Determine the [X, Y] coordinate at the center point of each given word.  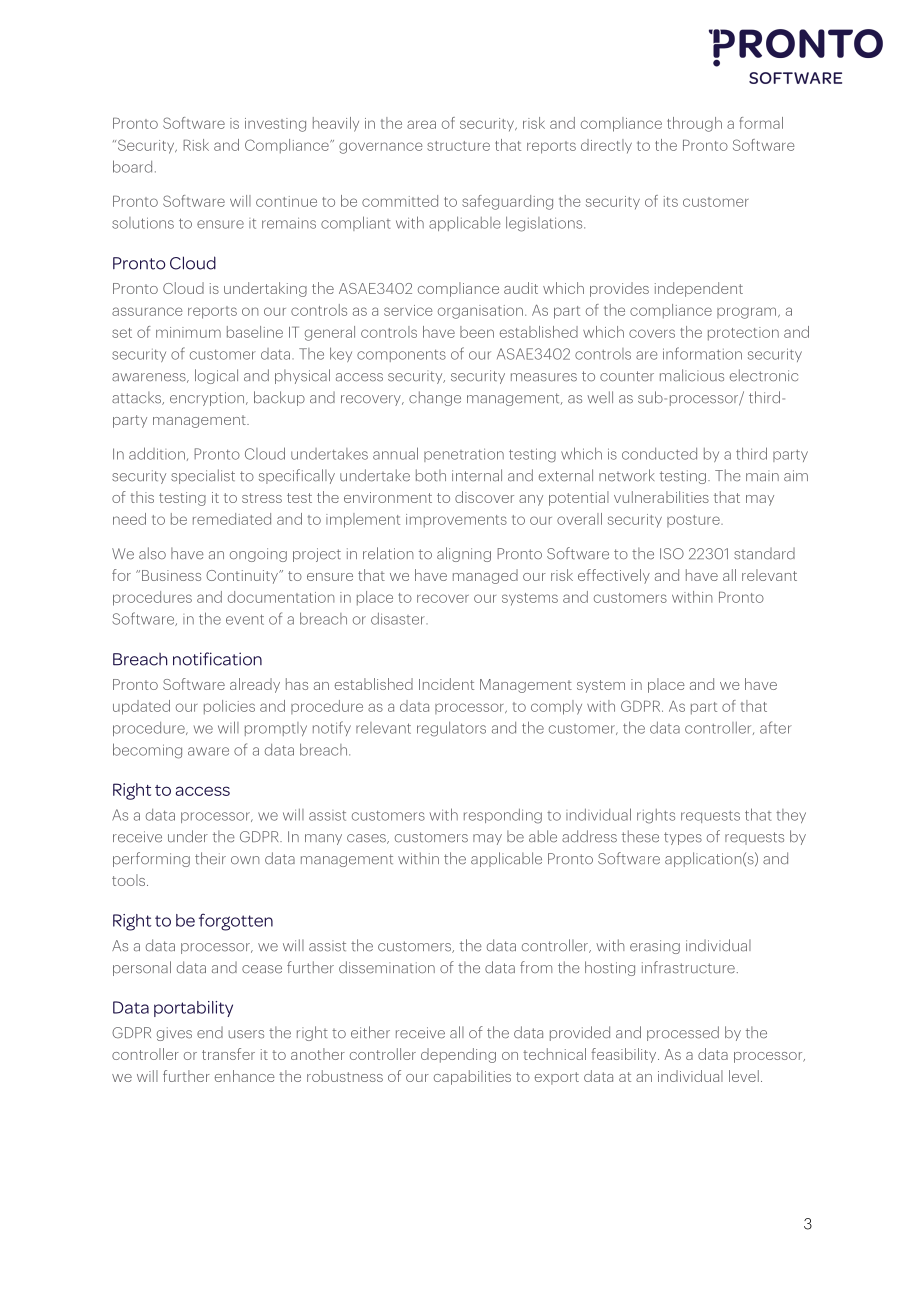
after [776, 727]
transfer [228, 1054]
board [132, 166]
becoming [147, 751]
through [694, 124]
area [421, 124]
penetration [464, 455]
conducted [659, 454]
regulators [451, 729]
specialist [203, 476]
